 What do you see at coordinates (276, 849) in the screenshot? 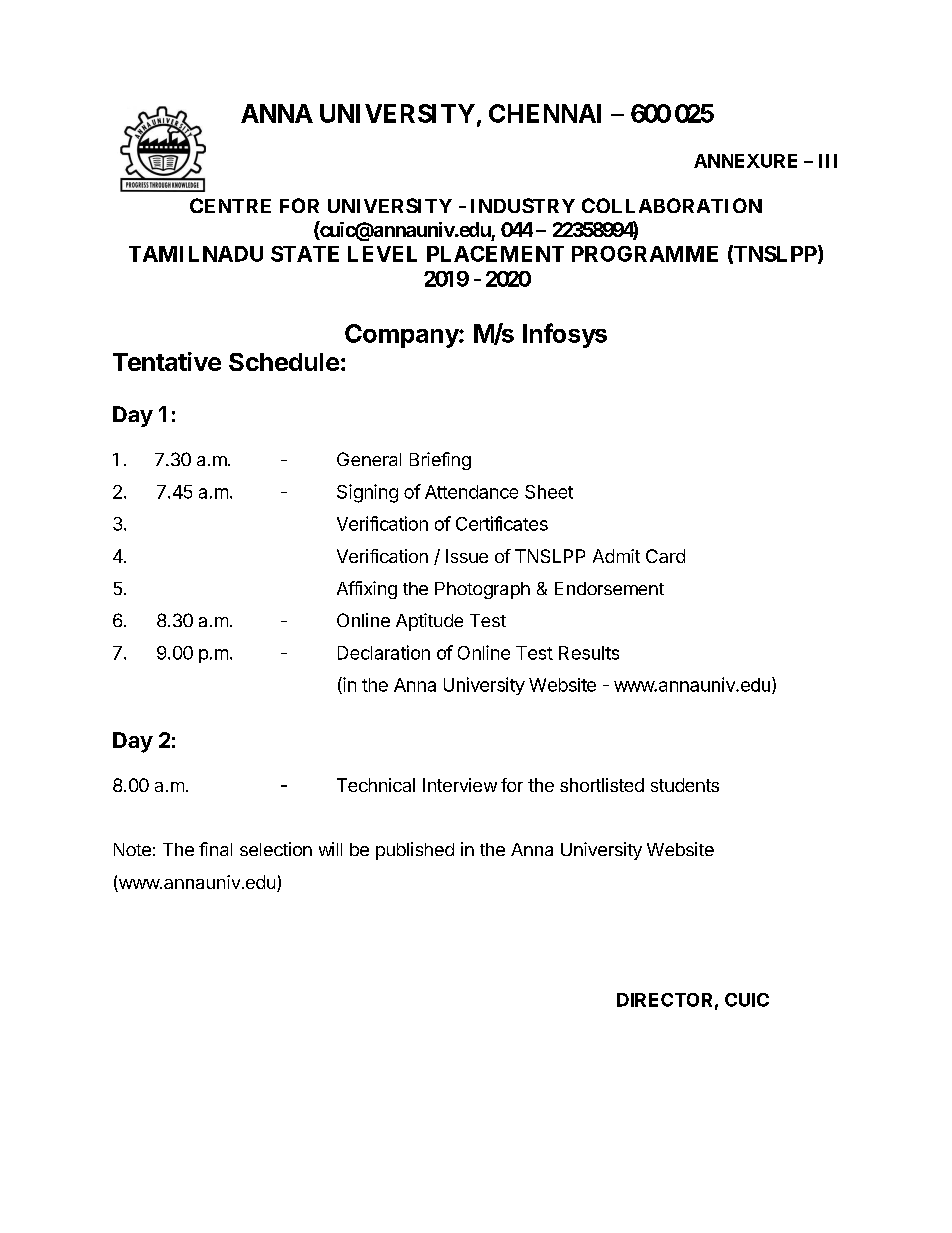
I see `selection` at bounding box center [276, 849].
